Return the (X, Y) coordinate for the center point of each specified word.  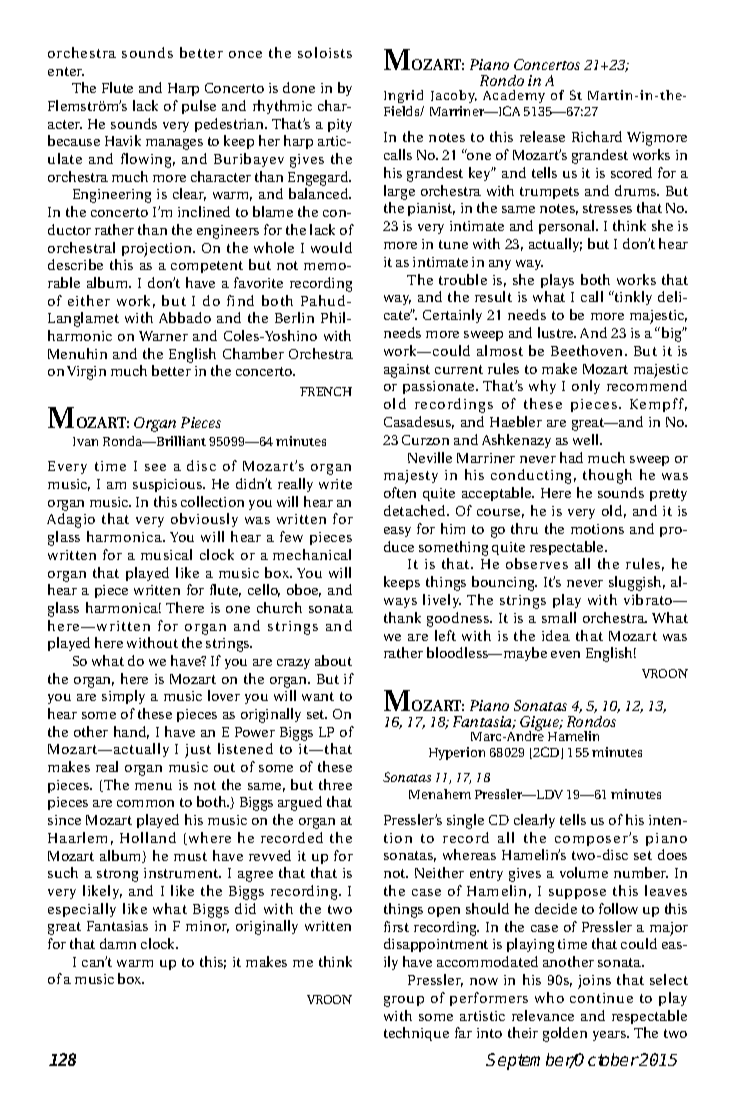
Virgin (86, 373)
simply (123, 697)
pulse (199, 107)
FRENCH (326, 391)
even (565, 654)
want (318, 696)
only (586, 387)
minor (207, 927)
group (404, 1001)
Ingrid (403, 96)
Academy (514, 96)
